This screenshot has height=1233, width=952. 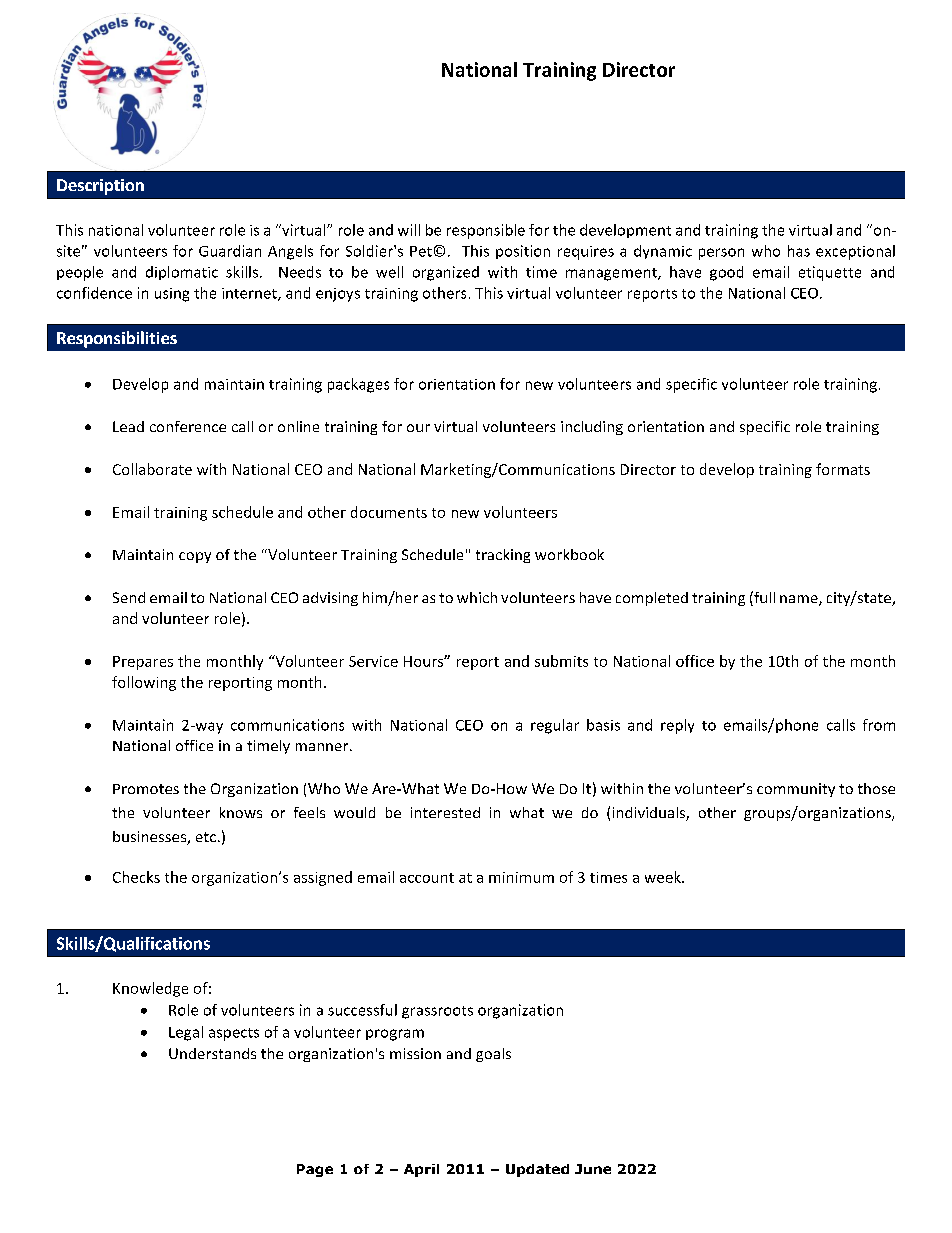 I want to click on Guardian, so click(x=230, y=251).
